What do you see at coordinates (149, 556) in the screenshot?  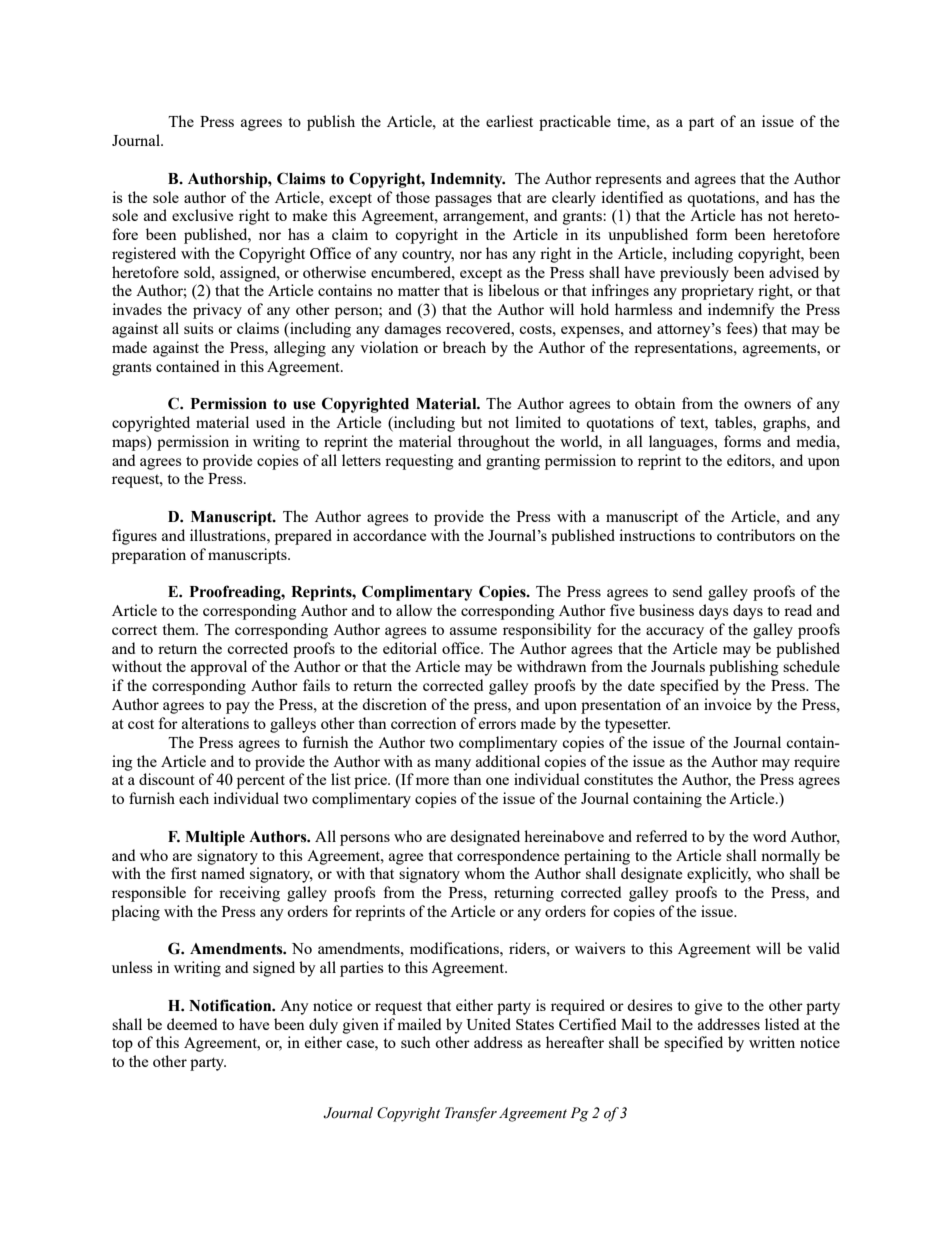 I see `preparation` at bounding box center [149, 556].
